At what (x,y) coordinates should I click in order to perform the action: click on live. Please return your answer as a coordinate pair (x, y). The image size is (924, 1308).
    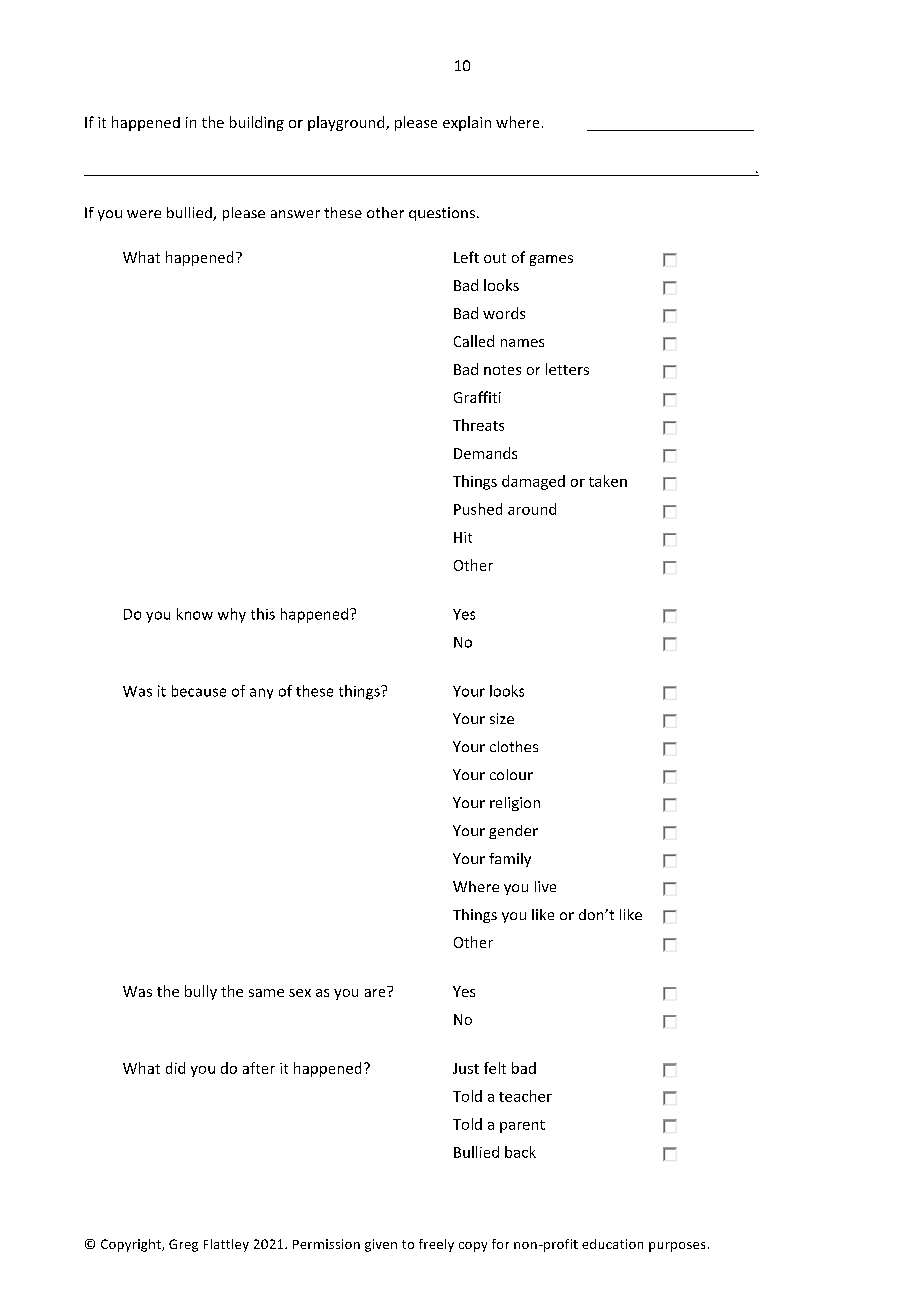
    Looking at the image, I should click on (545, 886).
